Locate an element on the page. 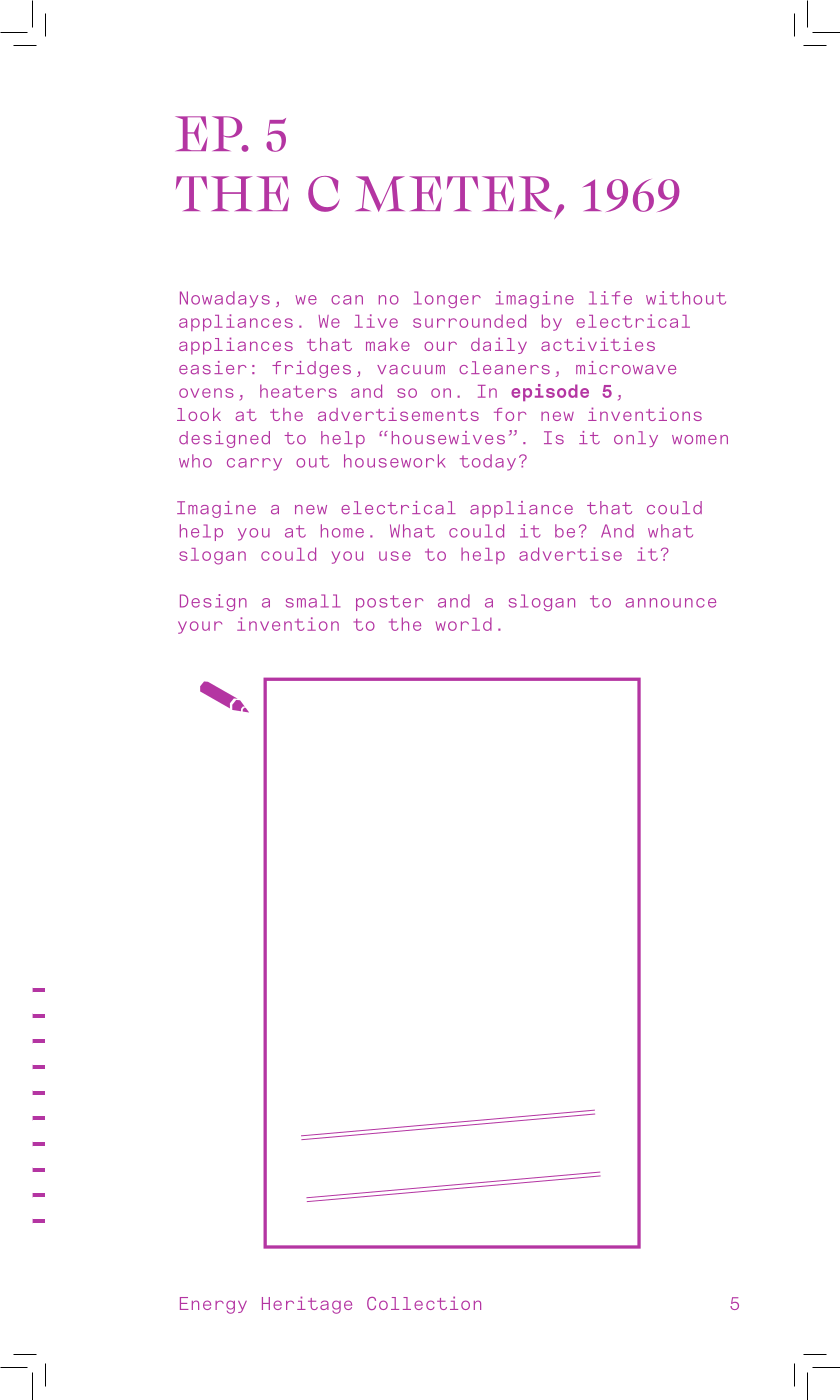  small is located at coordinates (313, 601).
